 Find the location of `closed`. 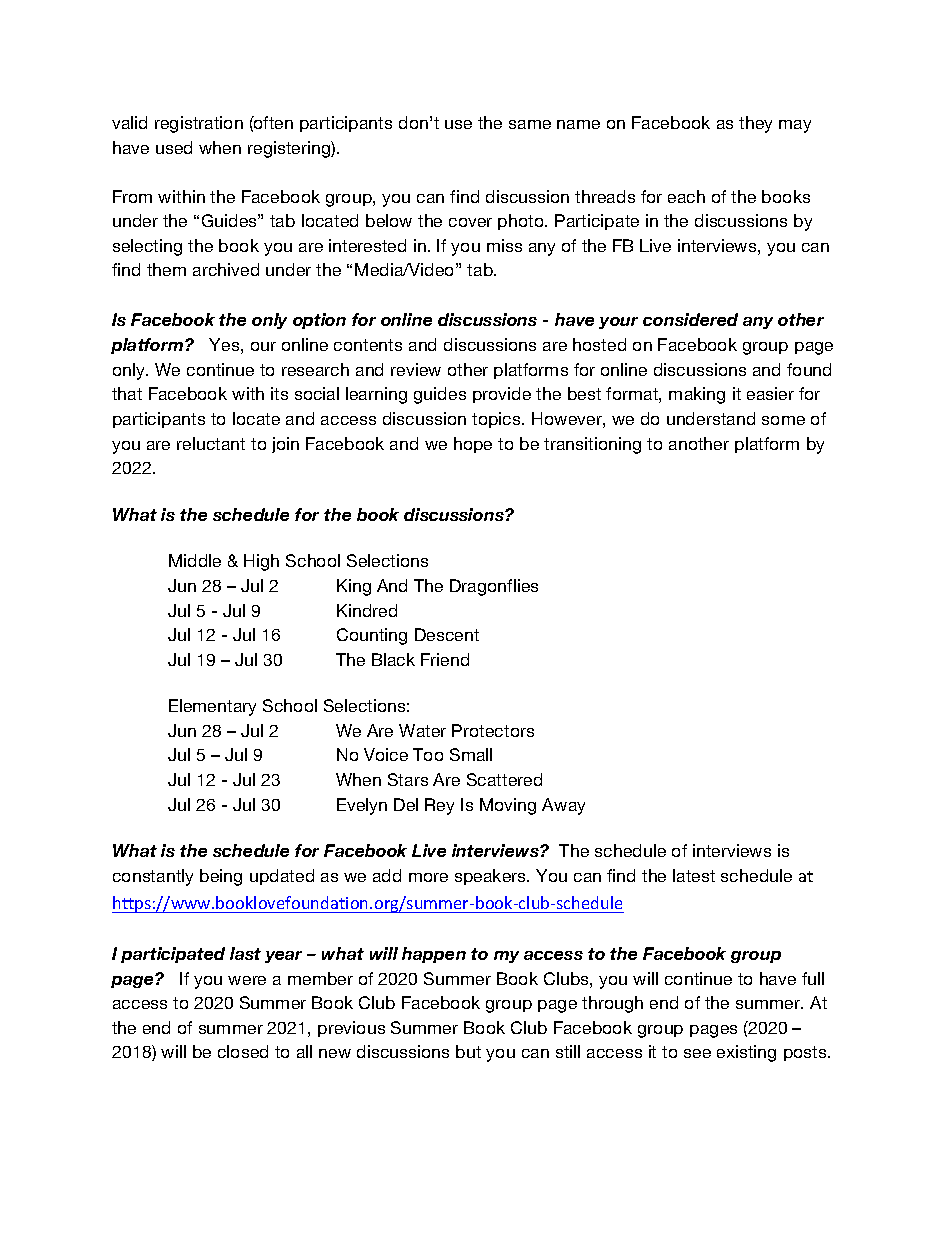

closed is located at coordinates (243, 1051).
